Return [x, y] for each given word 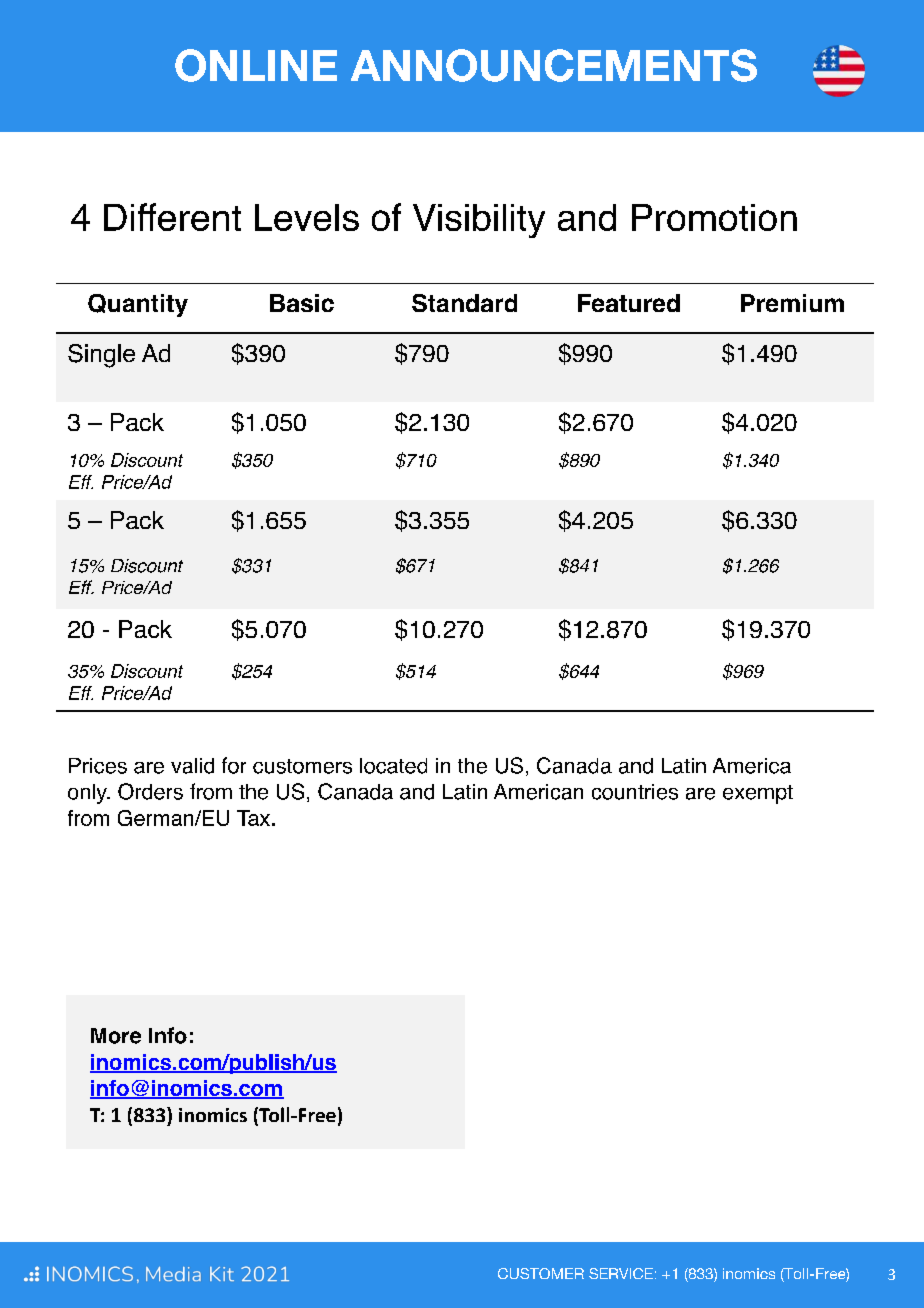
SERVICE [621, 1273]
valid [192, 766]
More [116, 1036]
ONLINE [256, 65]
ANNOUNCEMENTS [554, 65]
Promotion [714, 217]
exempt [758, 794]
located [393, 766]
